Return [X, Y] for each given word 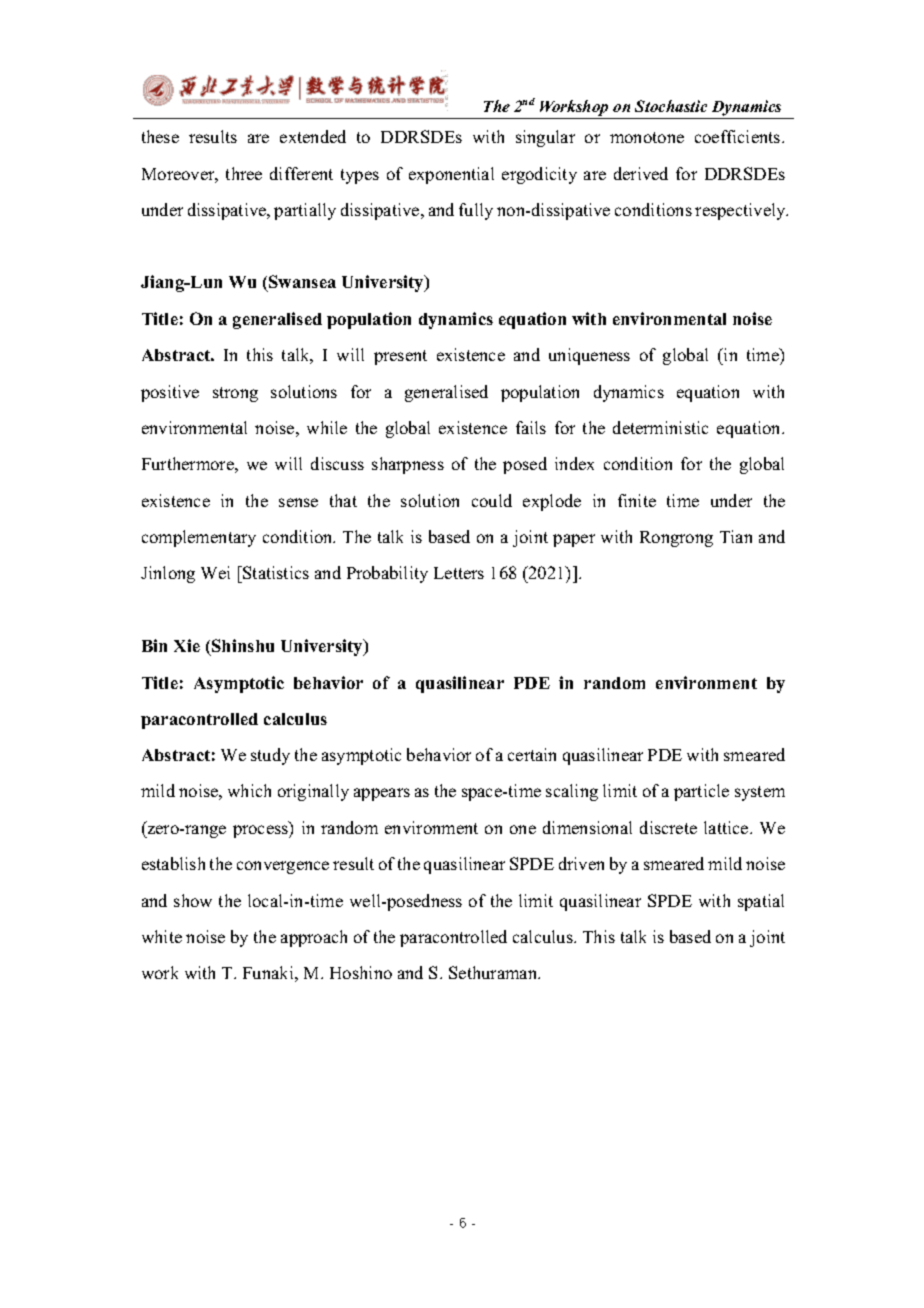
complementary [199, 538]
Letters [459, 573]
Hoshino [361, 972]
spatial [761, 902]
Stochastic [671, 106]
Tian [736, 536]
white [162, 936]
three [244, 173]
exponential [451, 175]
